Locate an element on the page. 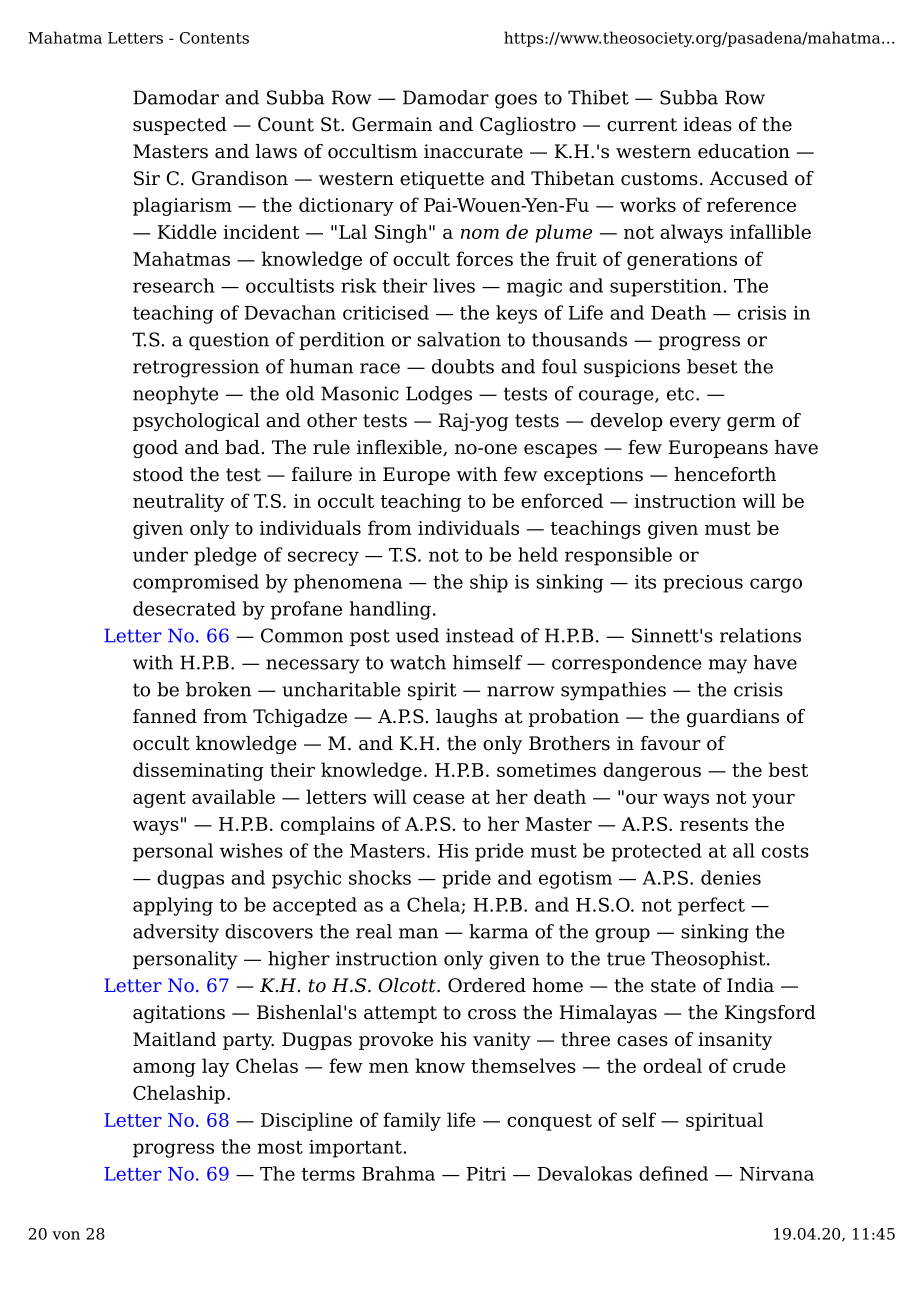  von is located at coordinates (66, 1235).
